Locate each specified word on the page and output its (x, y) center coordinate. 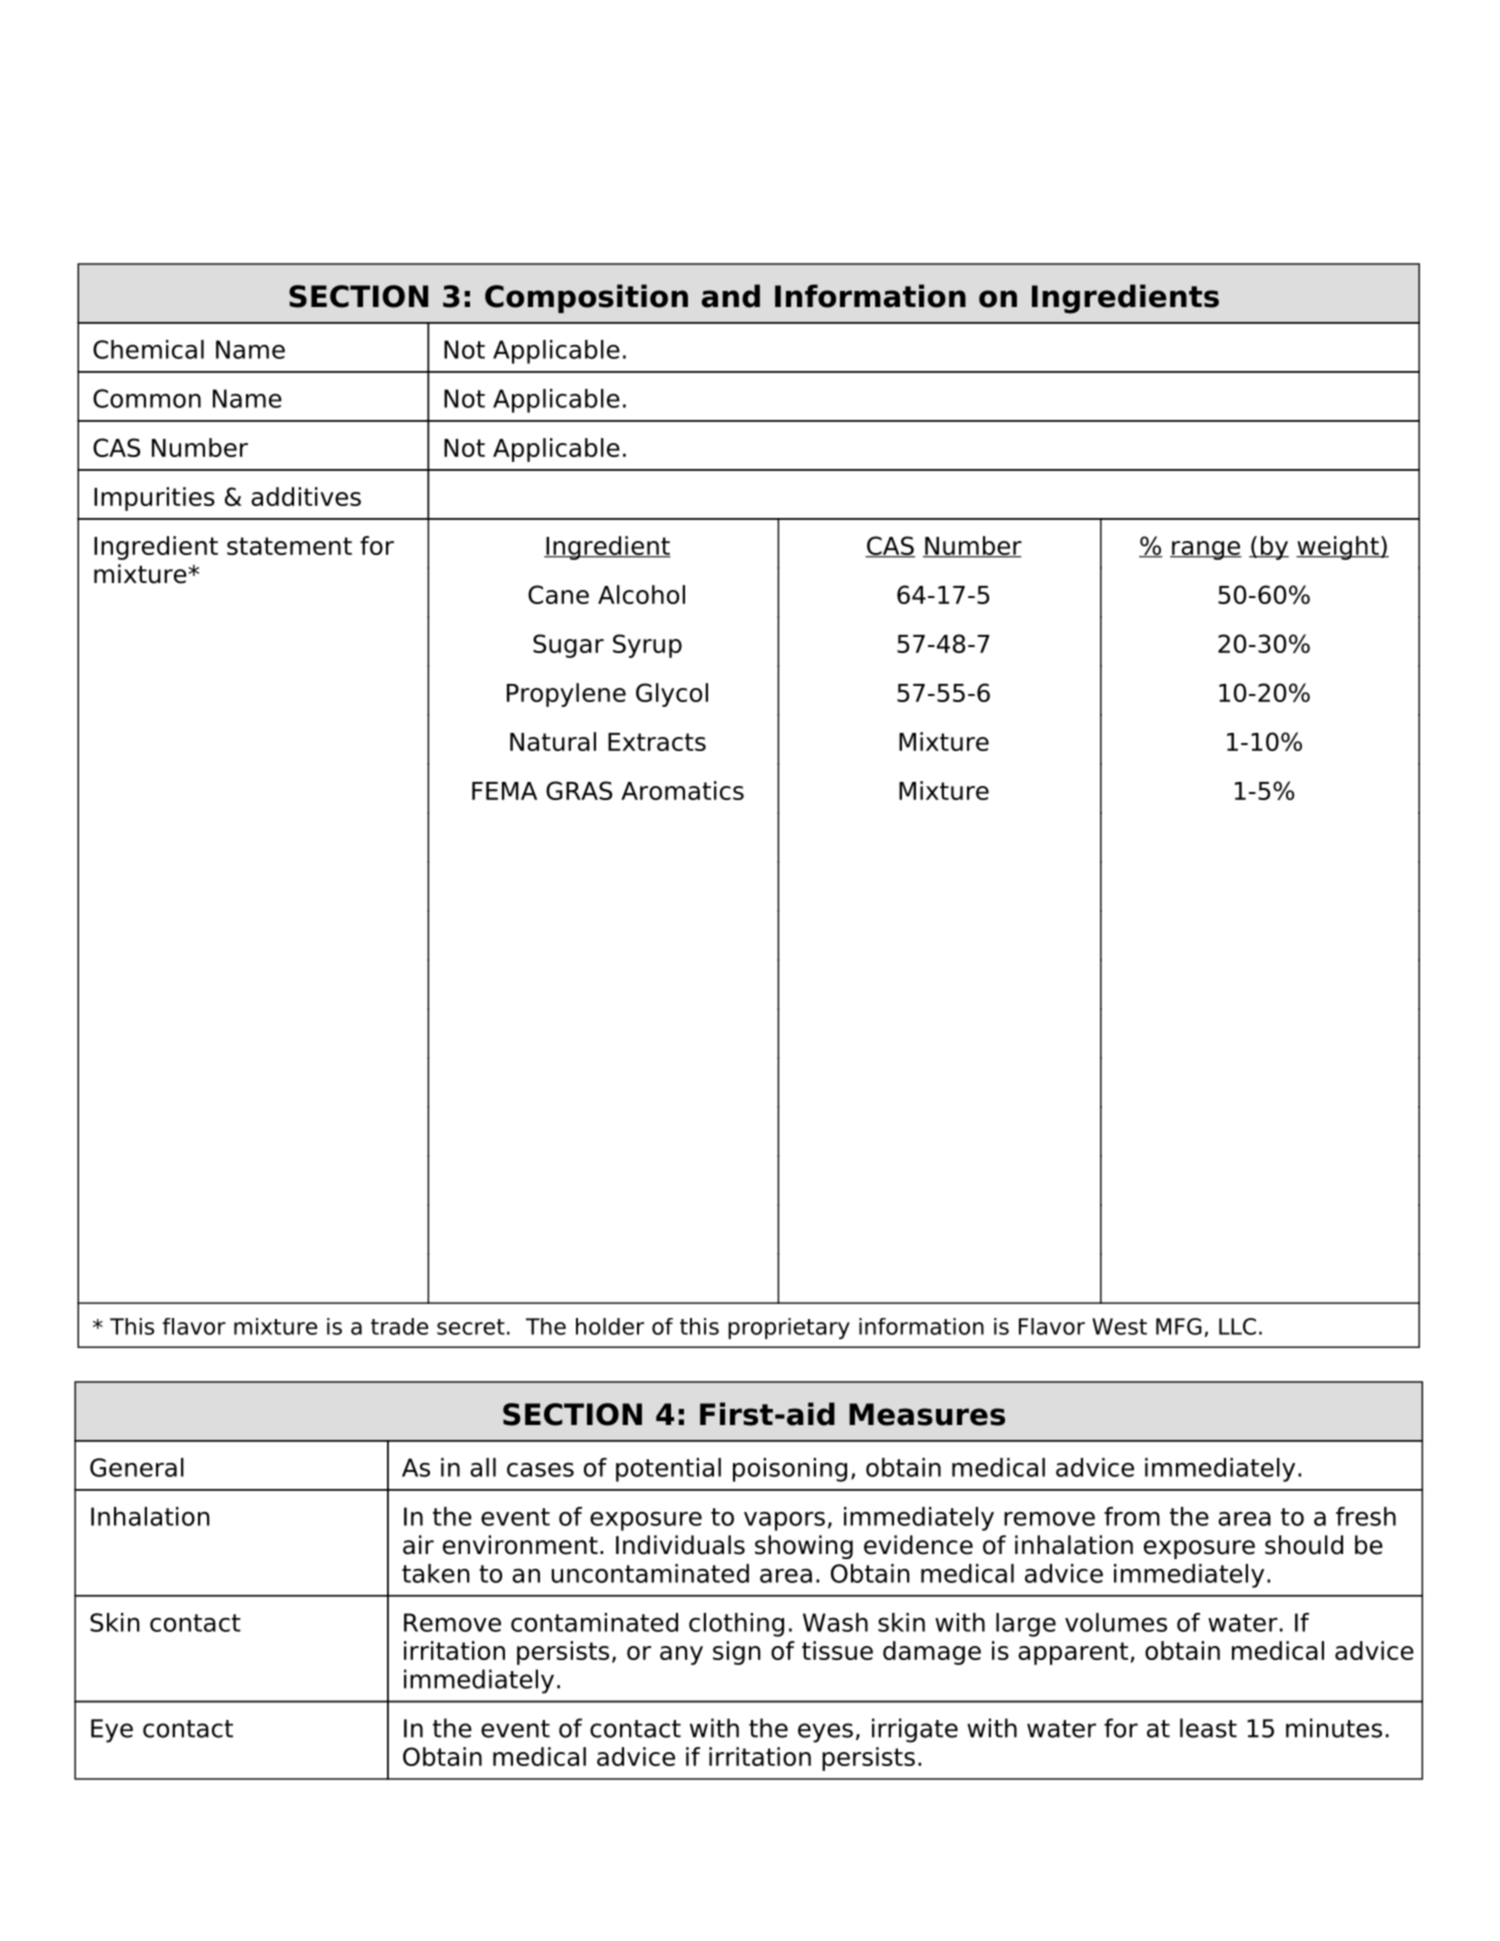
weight (1338, 548)
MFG (1179, 1326)
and (731, 296)
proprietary (789, 1328)
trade (399, 1326)
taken (436, 1573)
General (137, 1467)
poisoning (790, 1470)
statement (289, 546)
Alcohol (641, 594)
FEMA (504, 791)
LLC (1237, 1326)
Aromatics (682, 790)
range (1206, 550)
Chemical (148, 349)
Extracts (657, 742)
